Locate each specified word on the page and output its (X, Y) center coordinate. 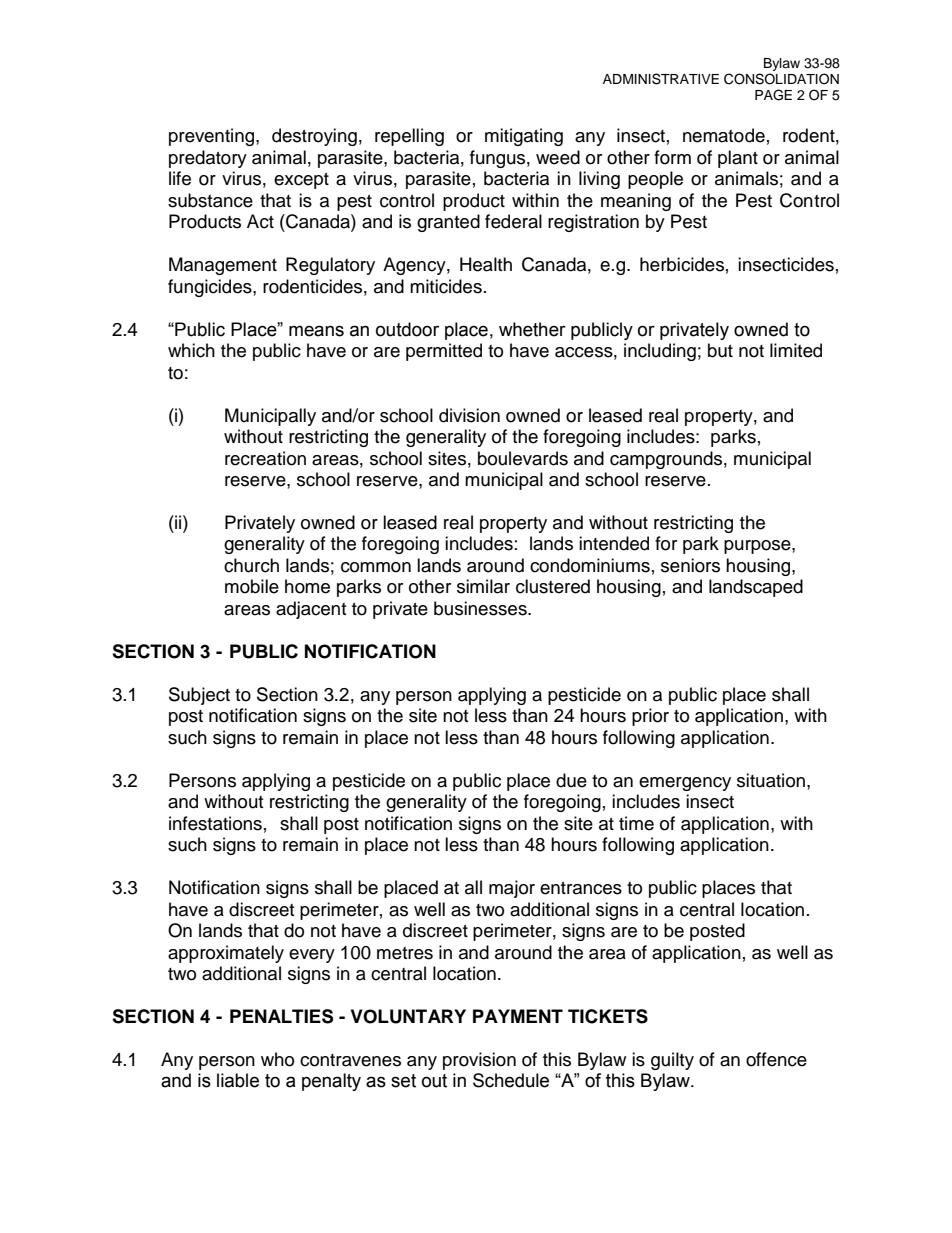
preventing (213, 137)
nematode (724, 135)
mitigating (524, 137)
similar (483, 586)
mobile (252, 586)
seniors (690, 565)
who (277, 1059)
